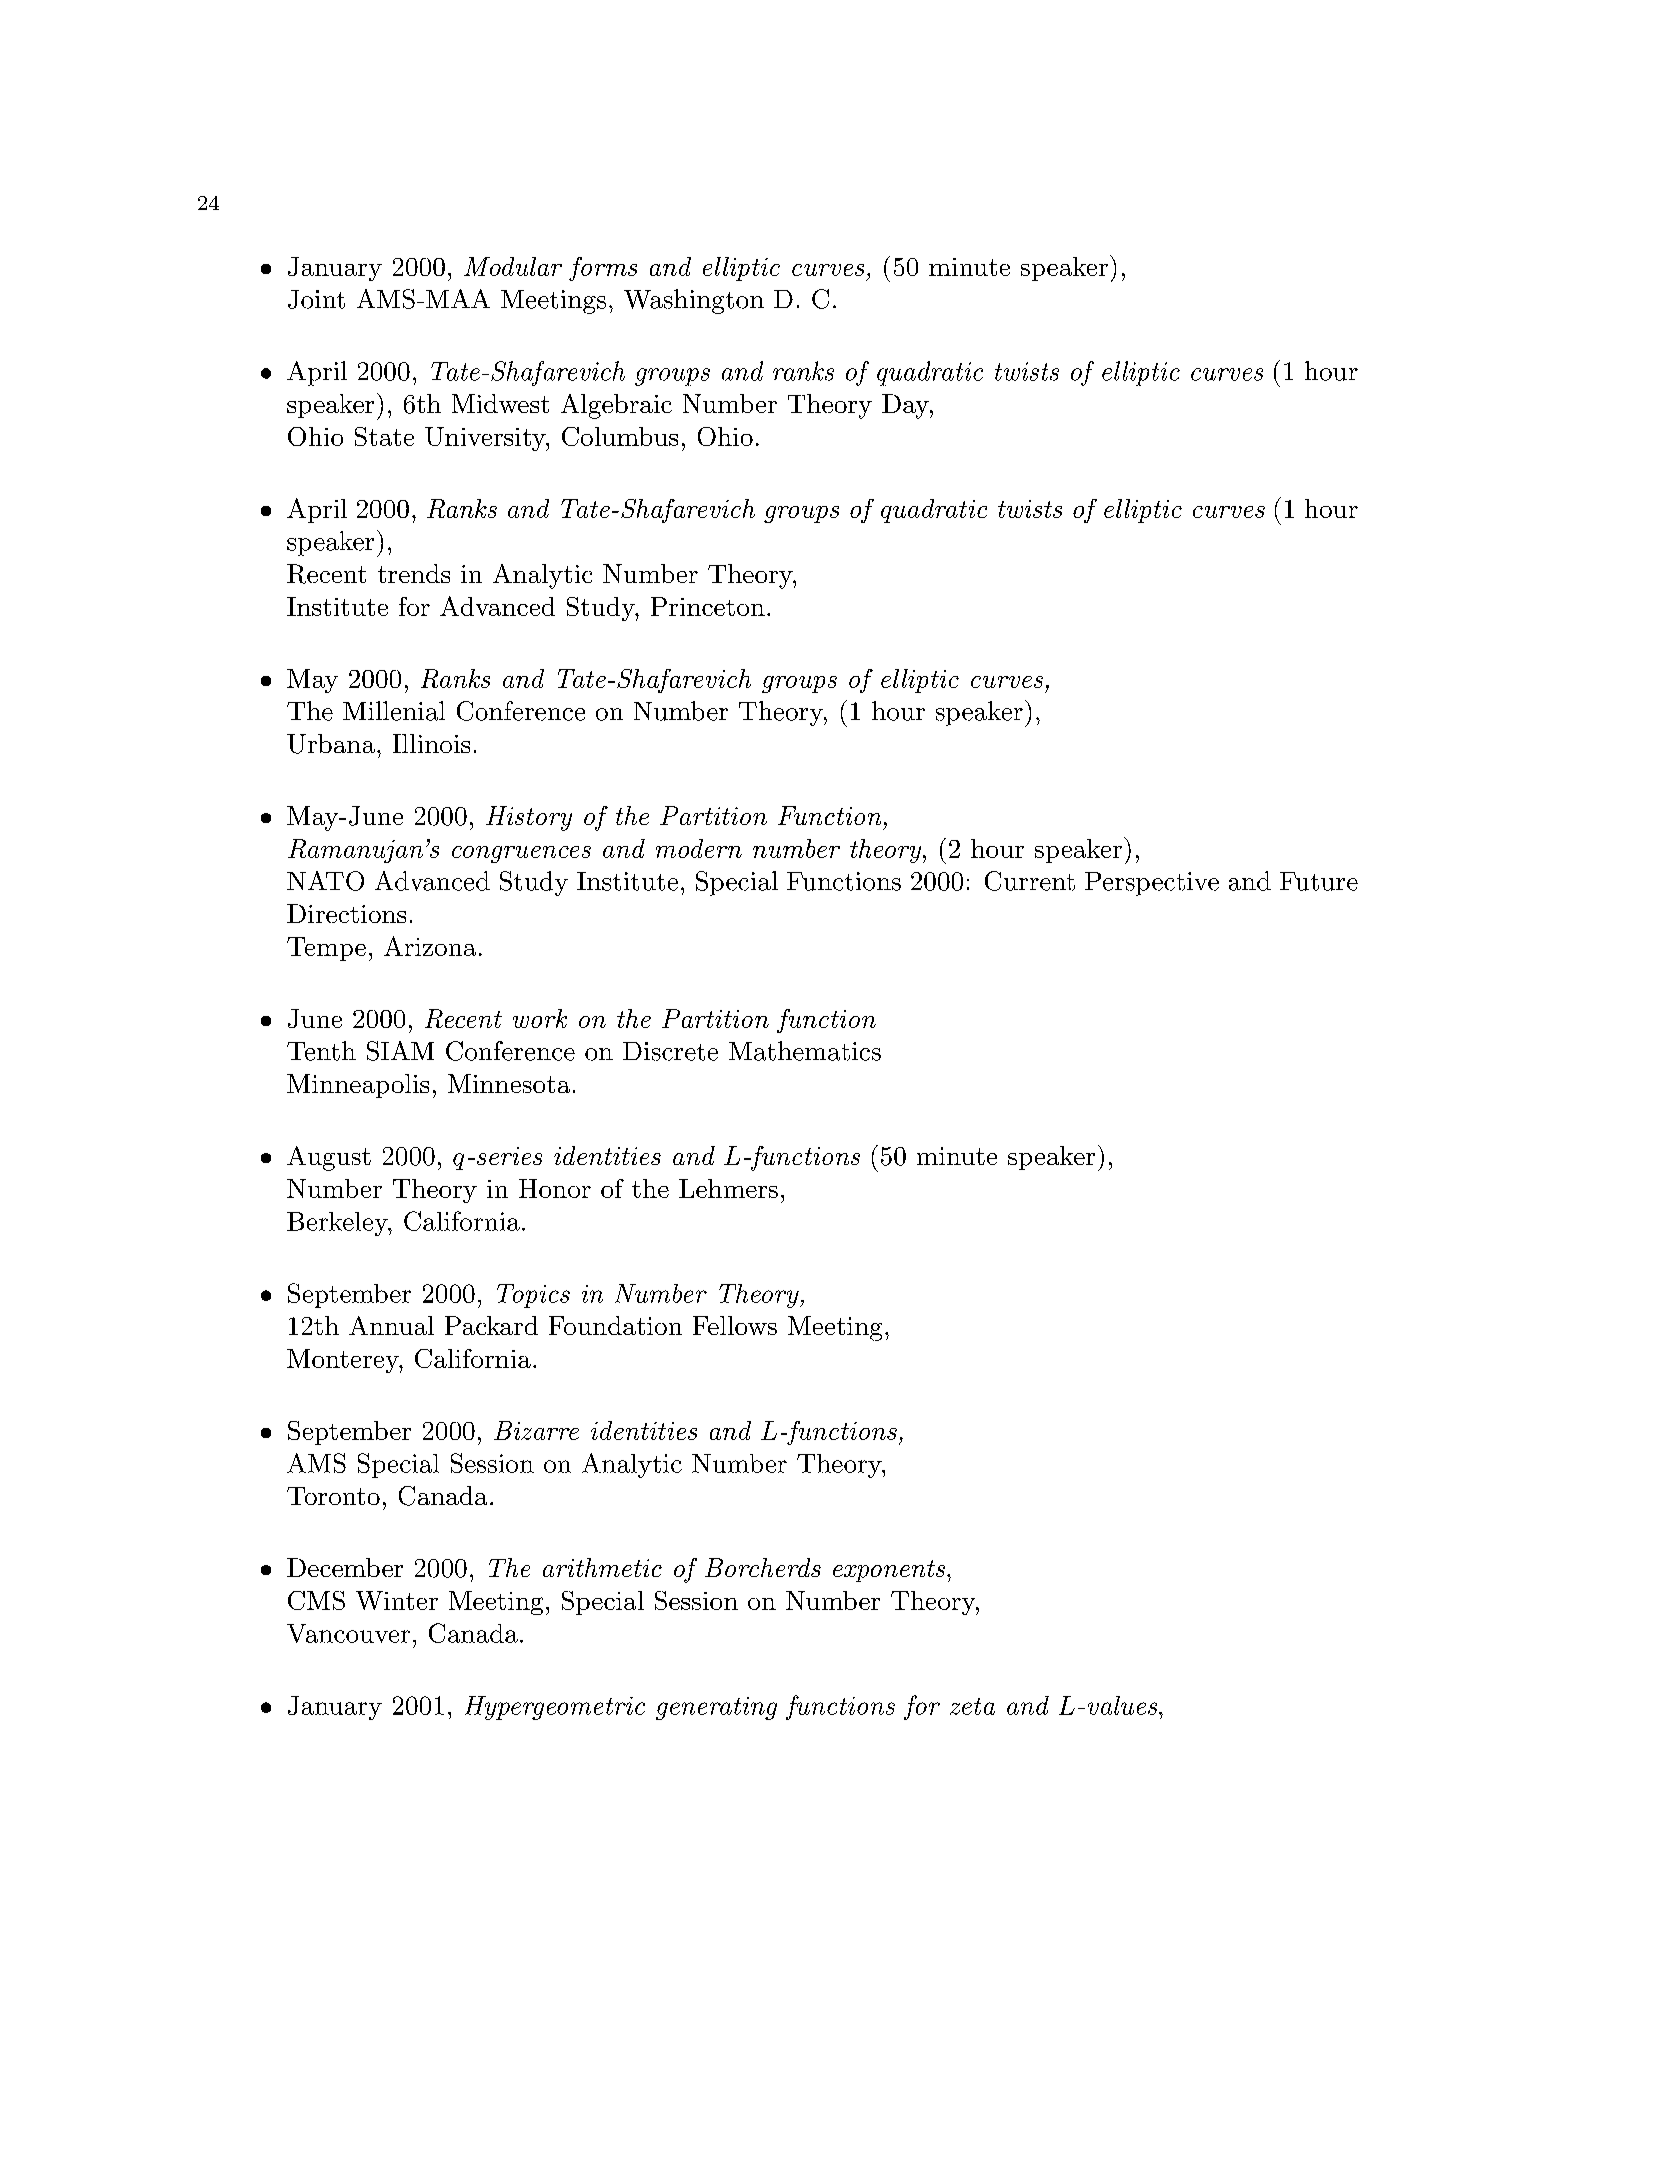  I want to click on Modular, so click(513, 266).
